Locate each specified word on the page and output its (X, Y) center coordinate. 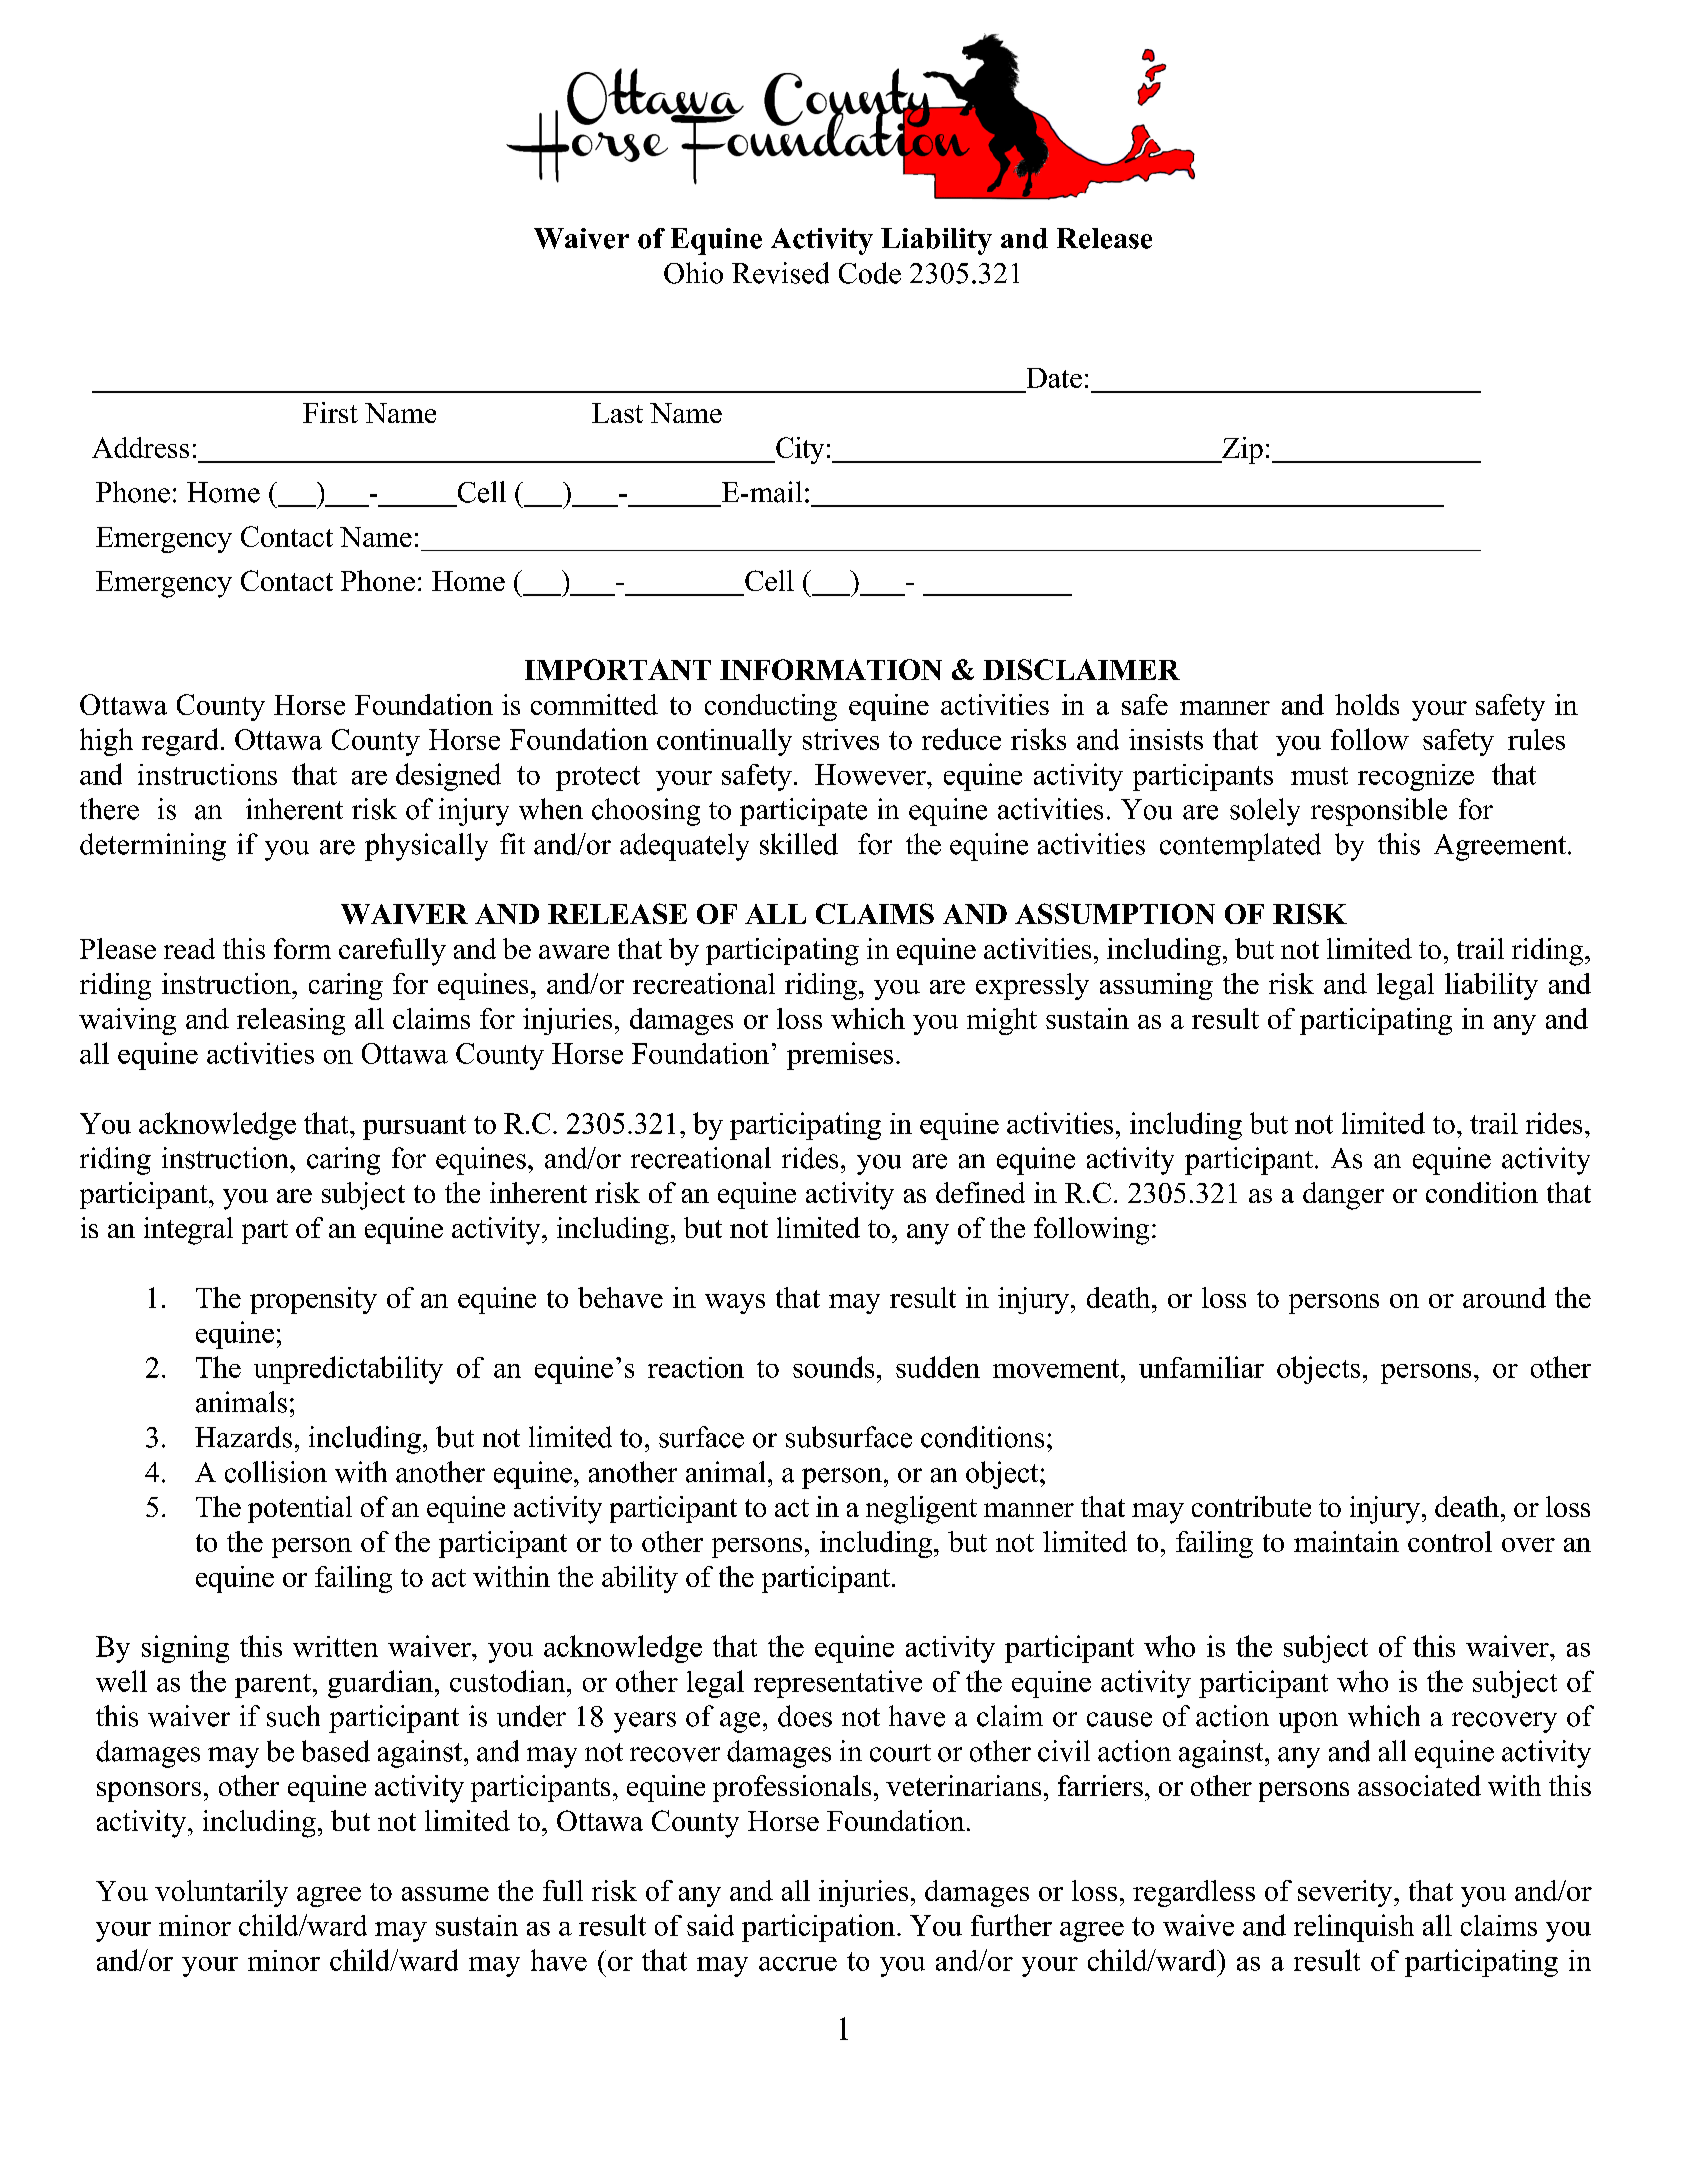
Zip (1241, 450)
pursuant (414, 1127)
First (330, 412)
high (106, 742)
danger (1343, 1196)
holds (1367, 704)
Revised (780, 273)
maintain (1346, 1541)
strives (841, 739)
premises (840, 1056)
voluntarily (221, 1893)
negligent (921, 1510)
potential (300, 1509)
